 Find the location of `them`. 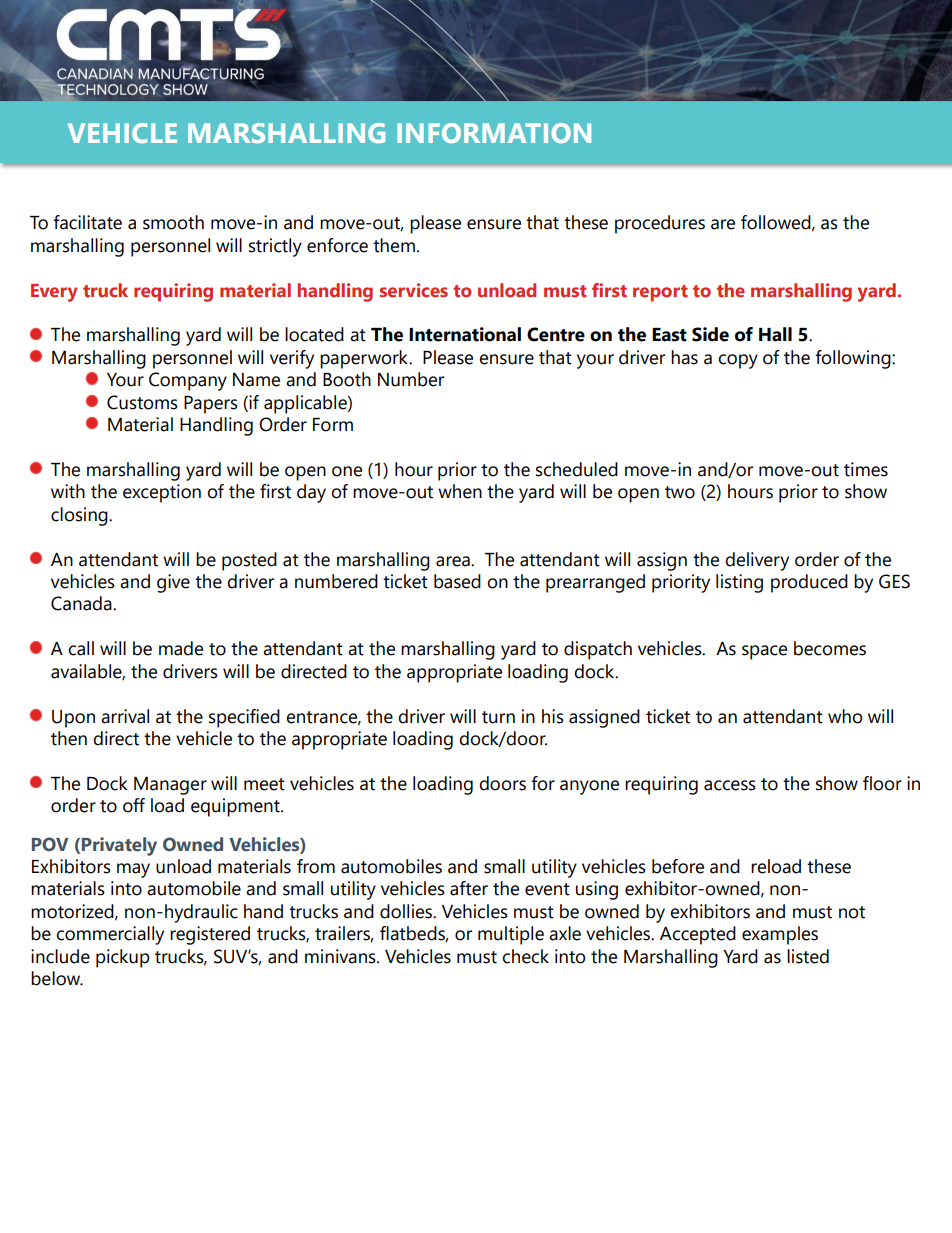

them is located at coordinates (394, 245).
